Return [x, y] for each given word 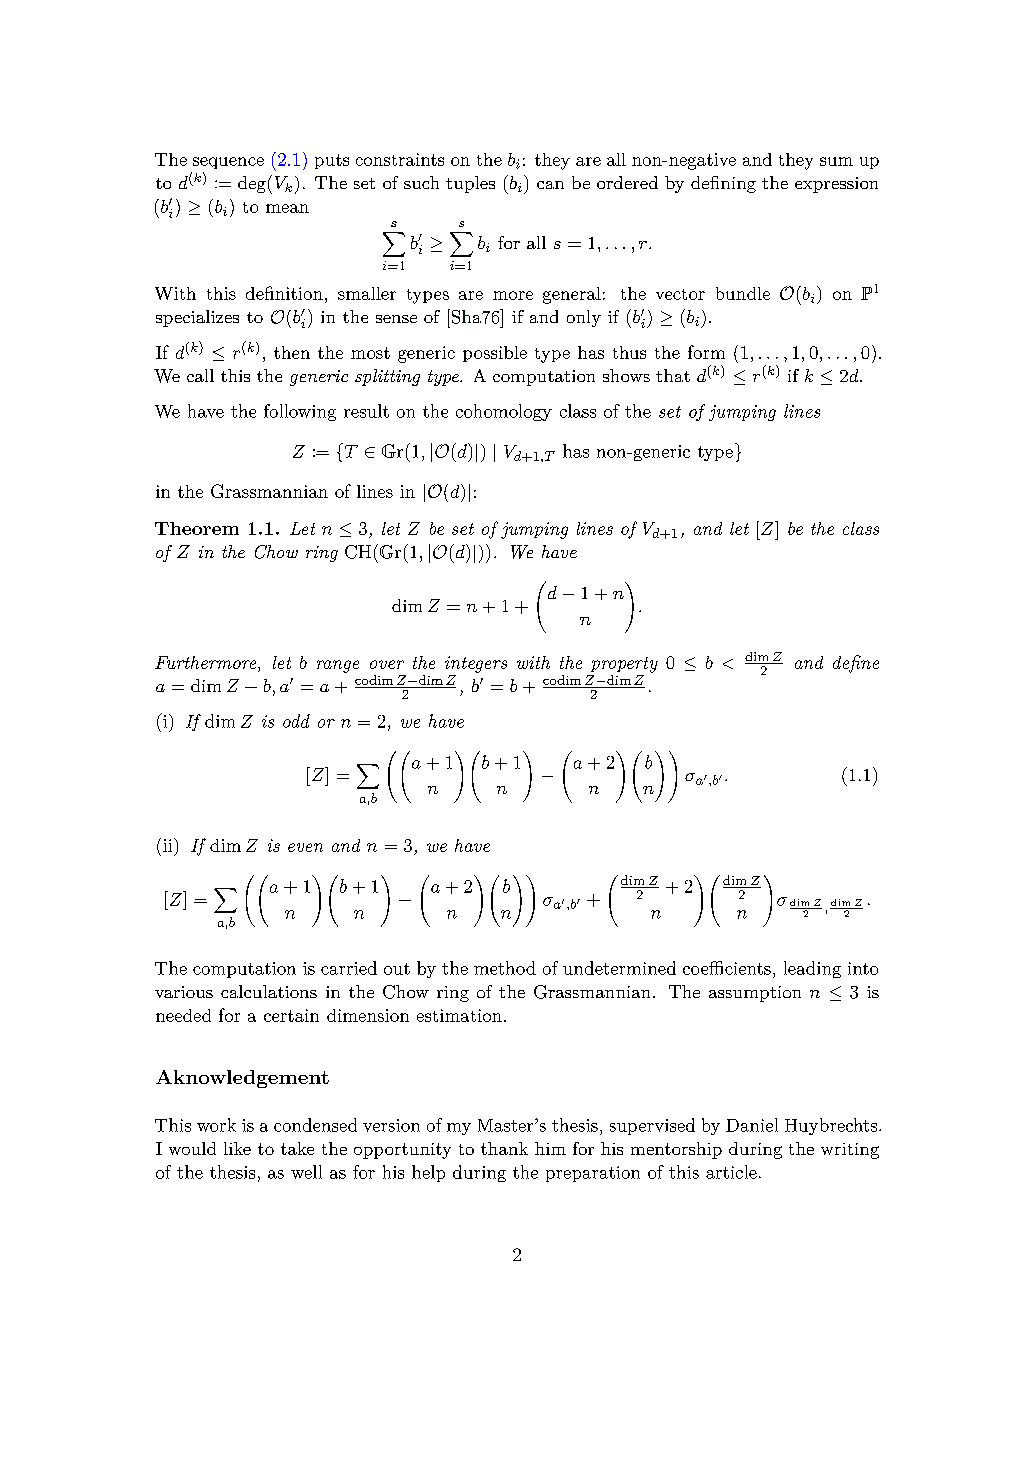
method [505, 968]
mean [287, 208]
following [300, 412]
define [856, 664]
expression [836, 185]
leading [812, 969]
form [706, 352]
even [305, 847]
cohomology [504, 412]
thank [504, 1148]
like [237, 1148]
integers [476, 664]
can [550, 185]
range [338, 666]
